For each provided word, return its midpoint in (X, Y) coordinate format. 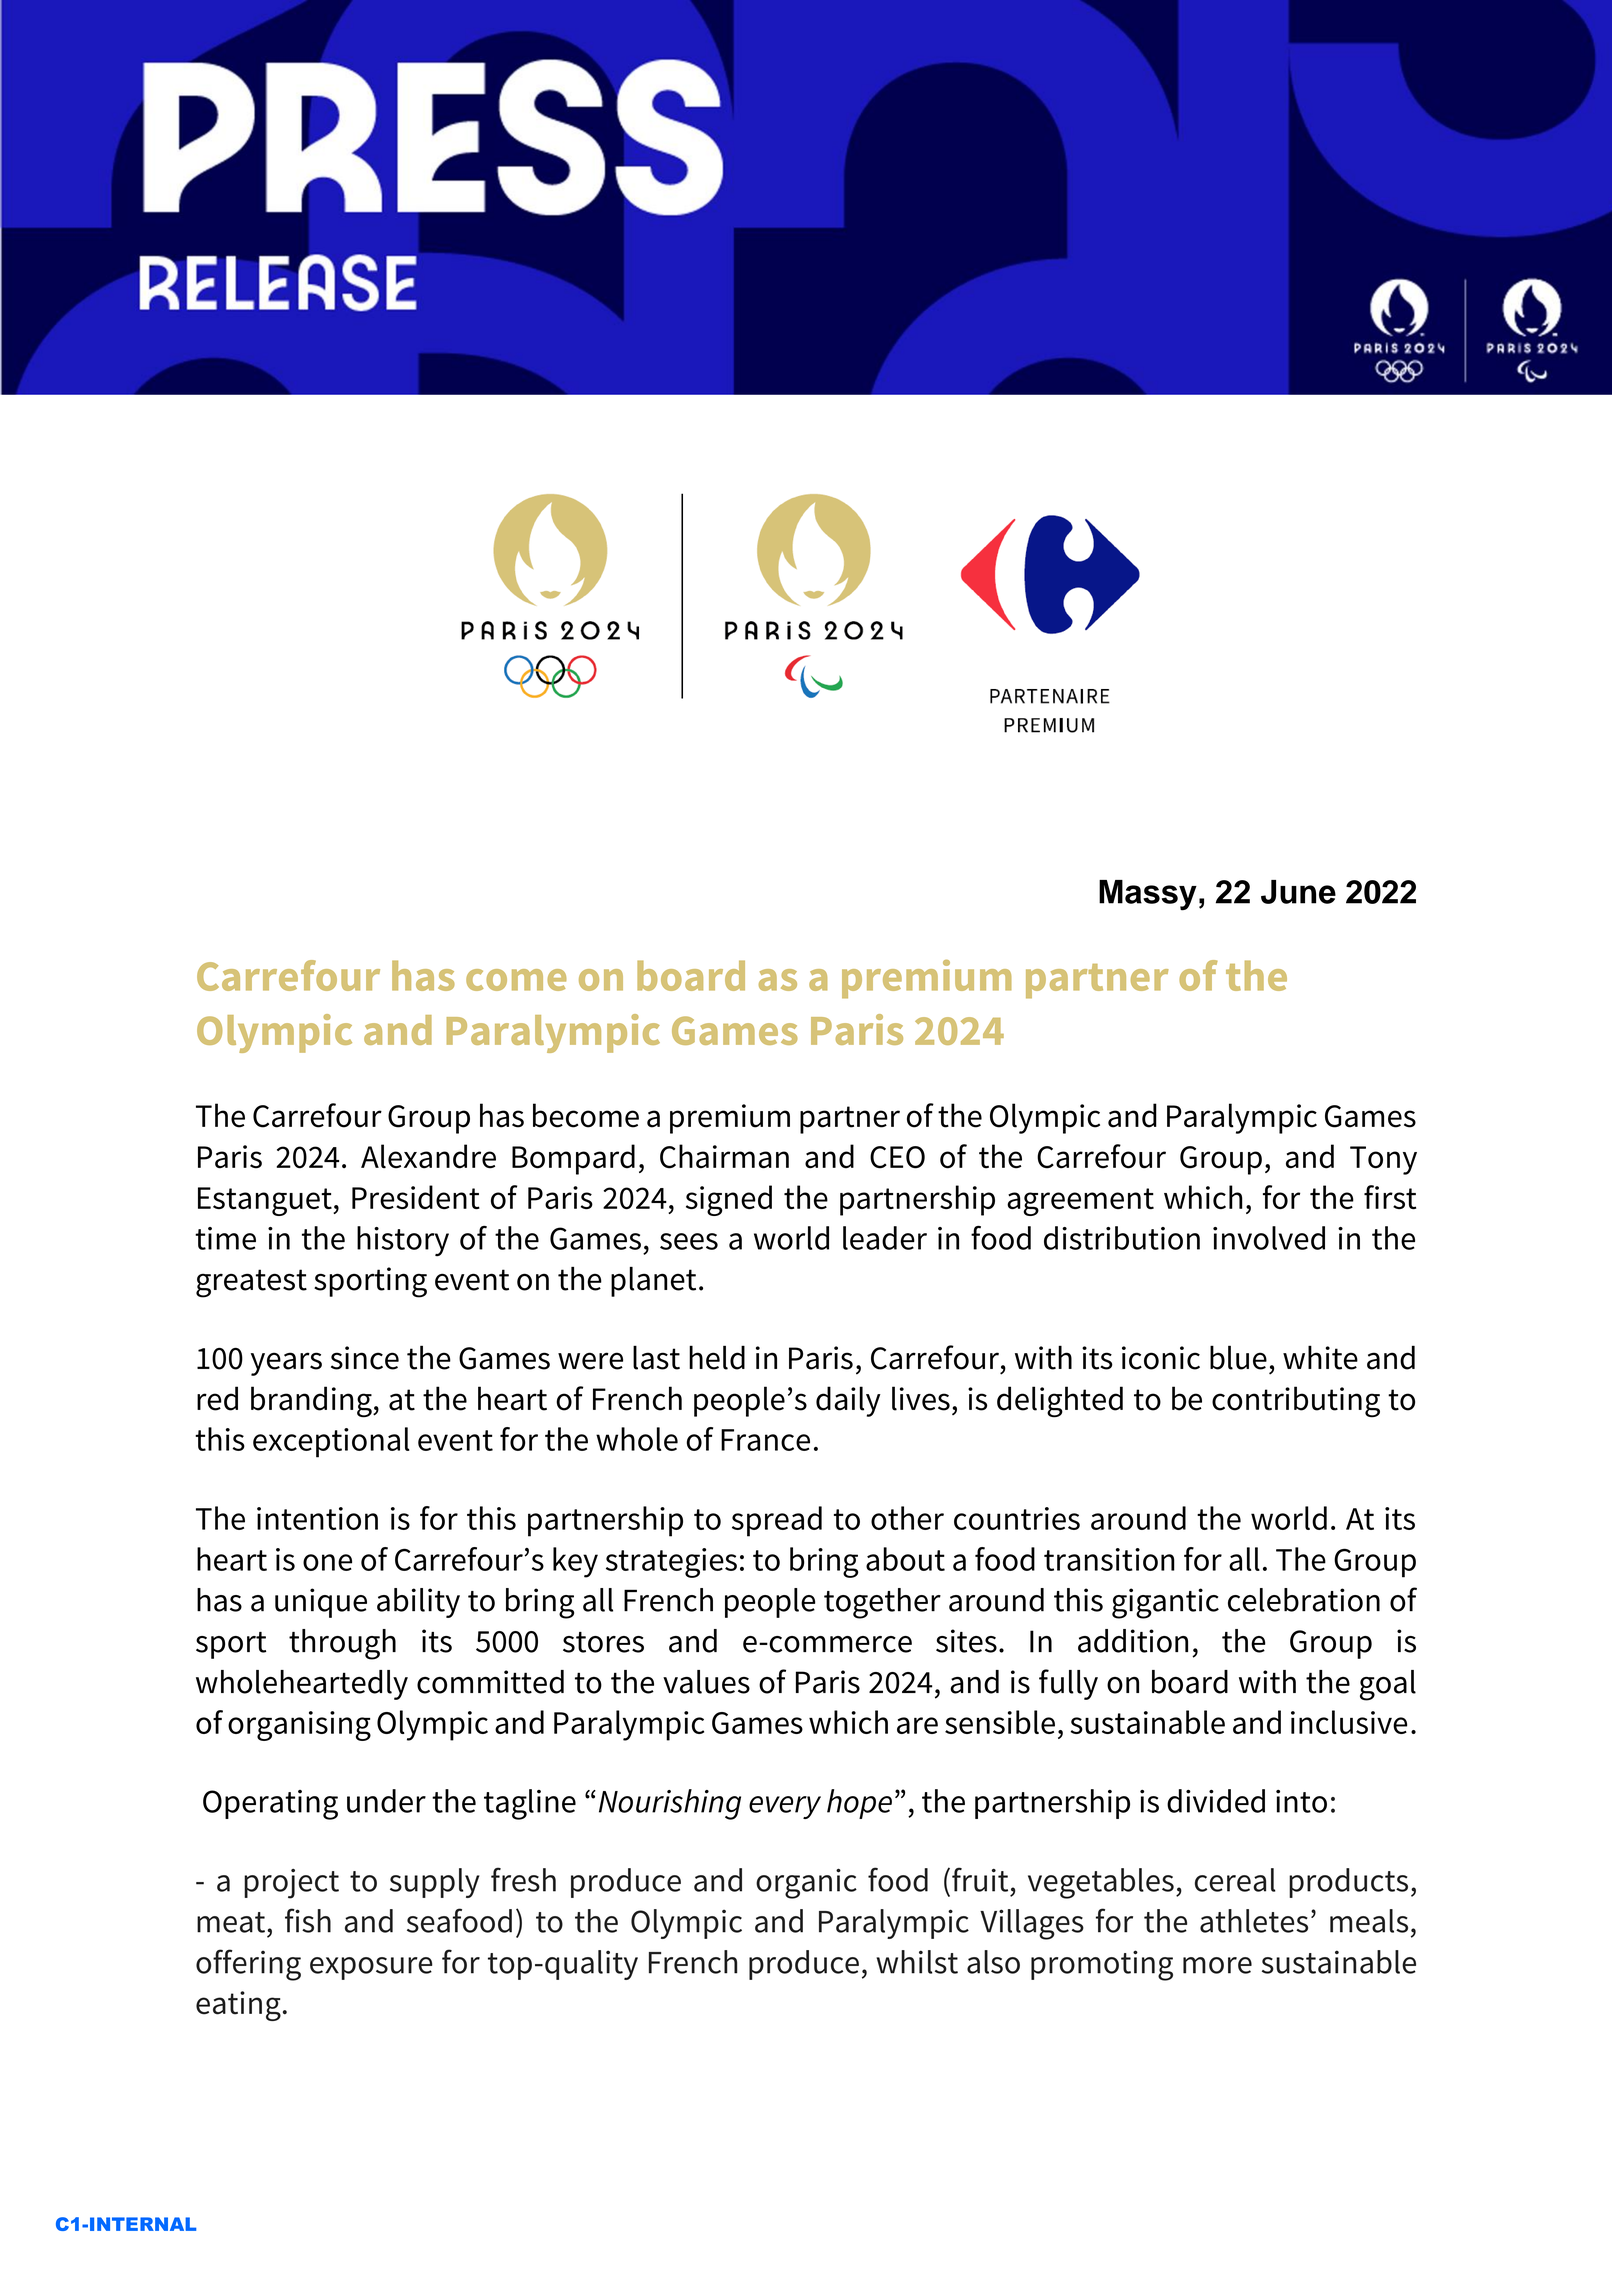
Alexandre (428, 1156)
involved (1269, 1238)
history (403, 1241)
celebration (1304, 1600)
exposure (371, 1968)
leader (885, 1238)
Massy (1148, 895)
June (1298, 892)
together (882, 1603)
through (342, 1644)
